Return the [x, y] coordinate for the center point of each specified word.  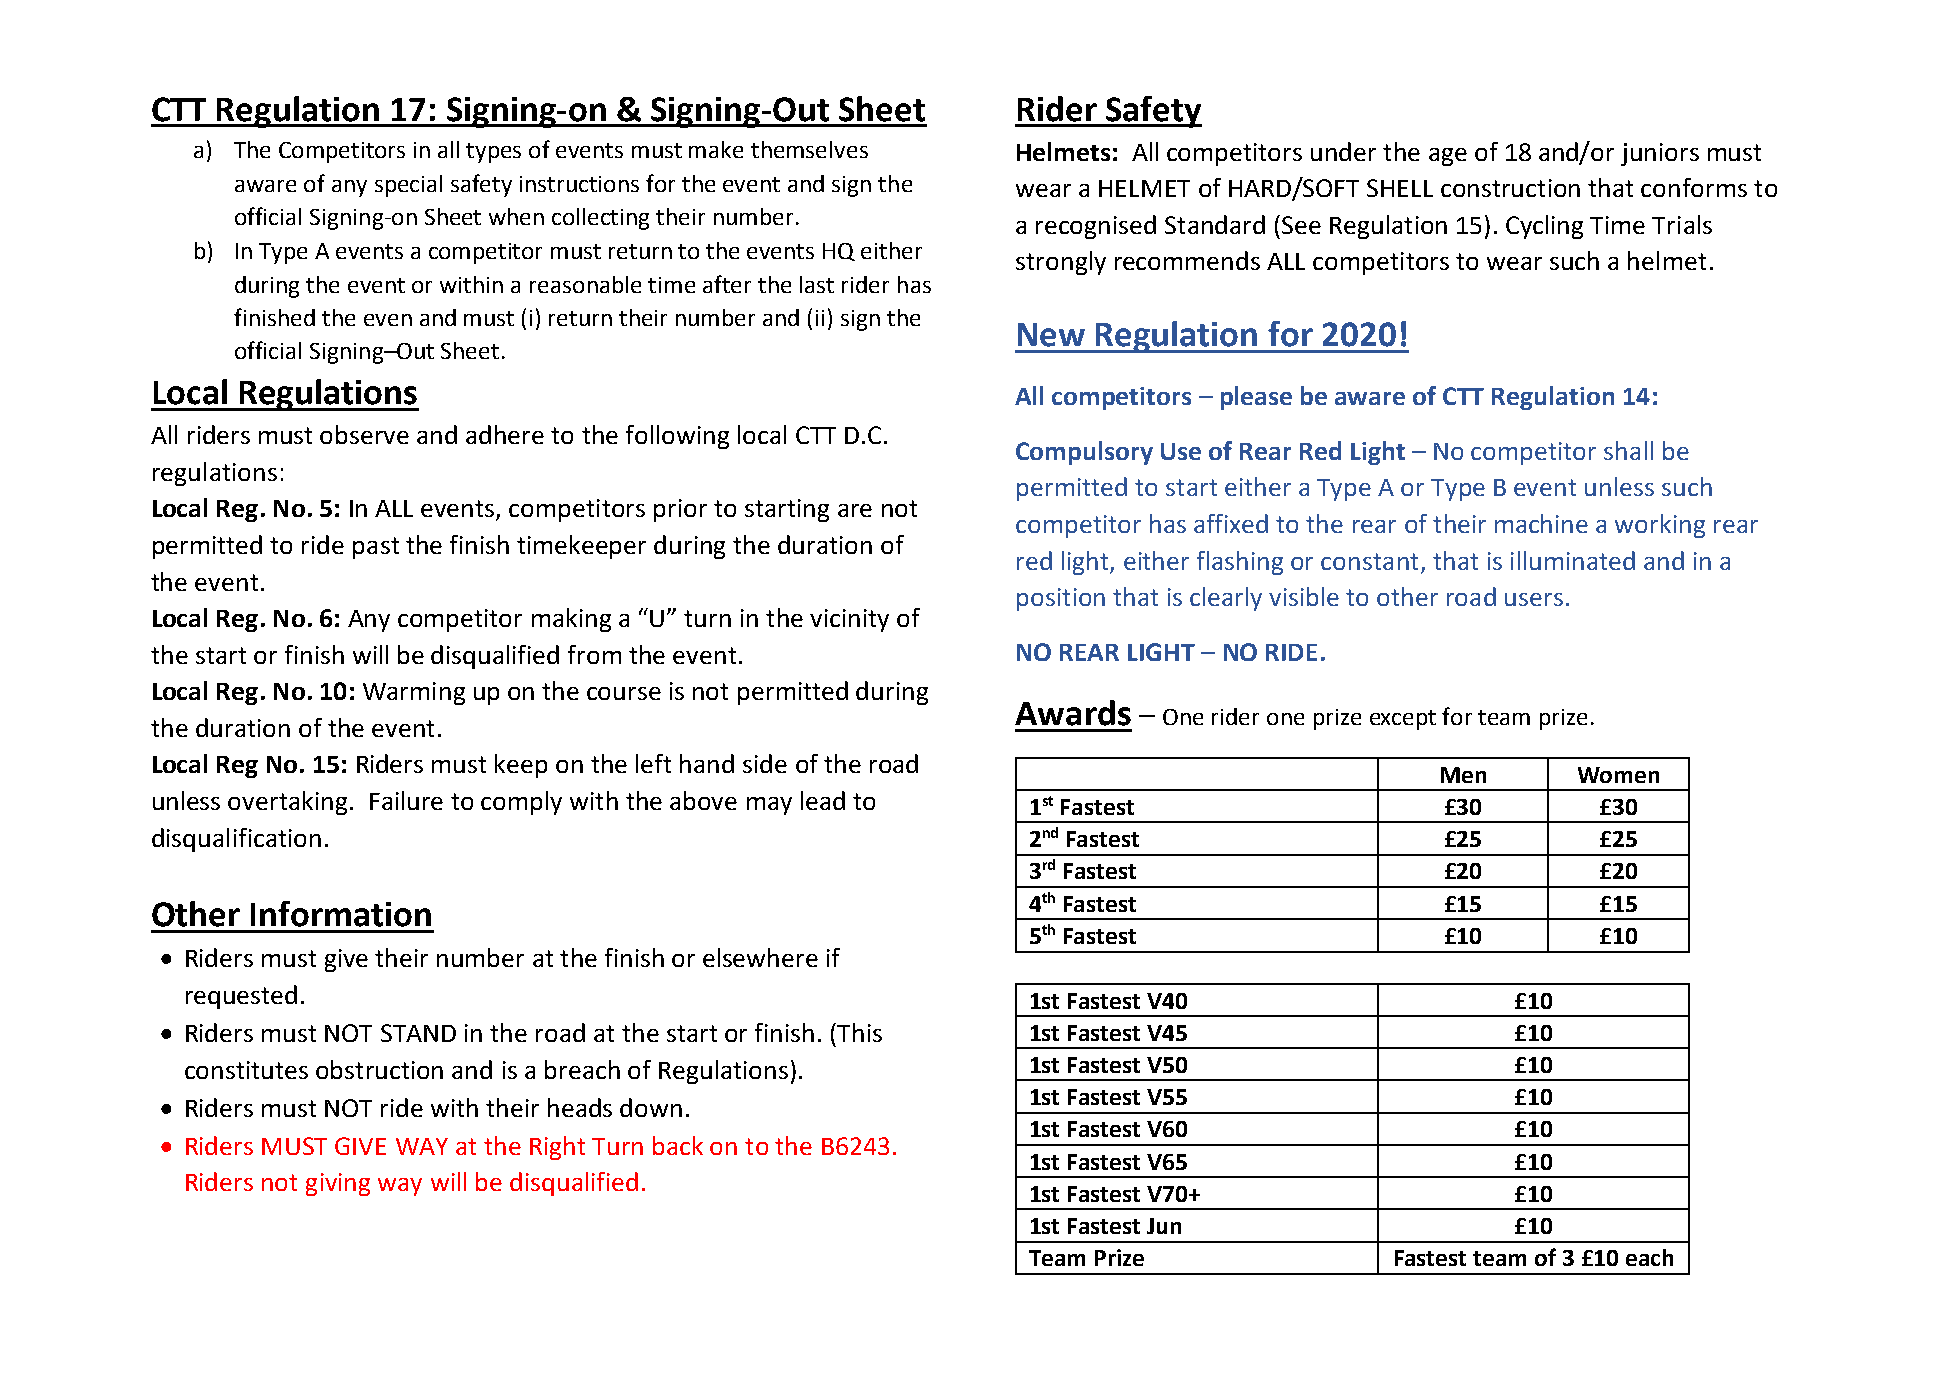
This [859, 1032]
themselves [809, 149]
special [408, 186]
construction [1510, 188]
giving [338, 1184]
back [678, 1145]
